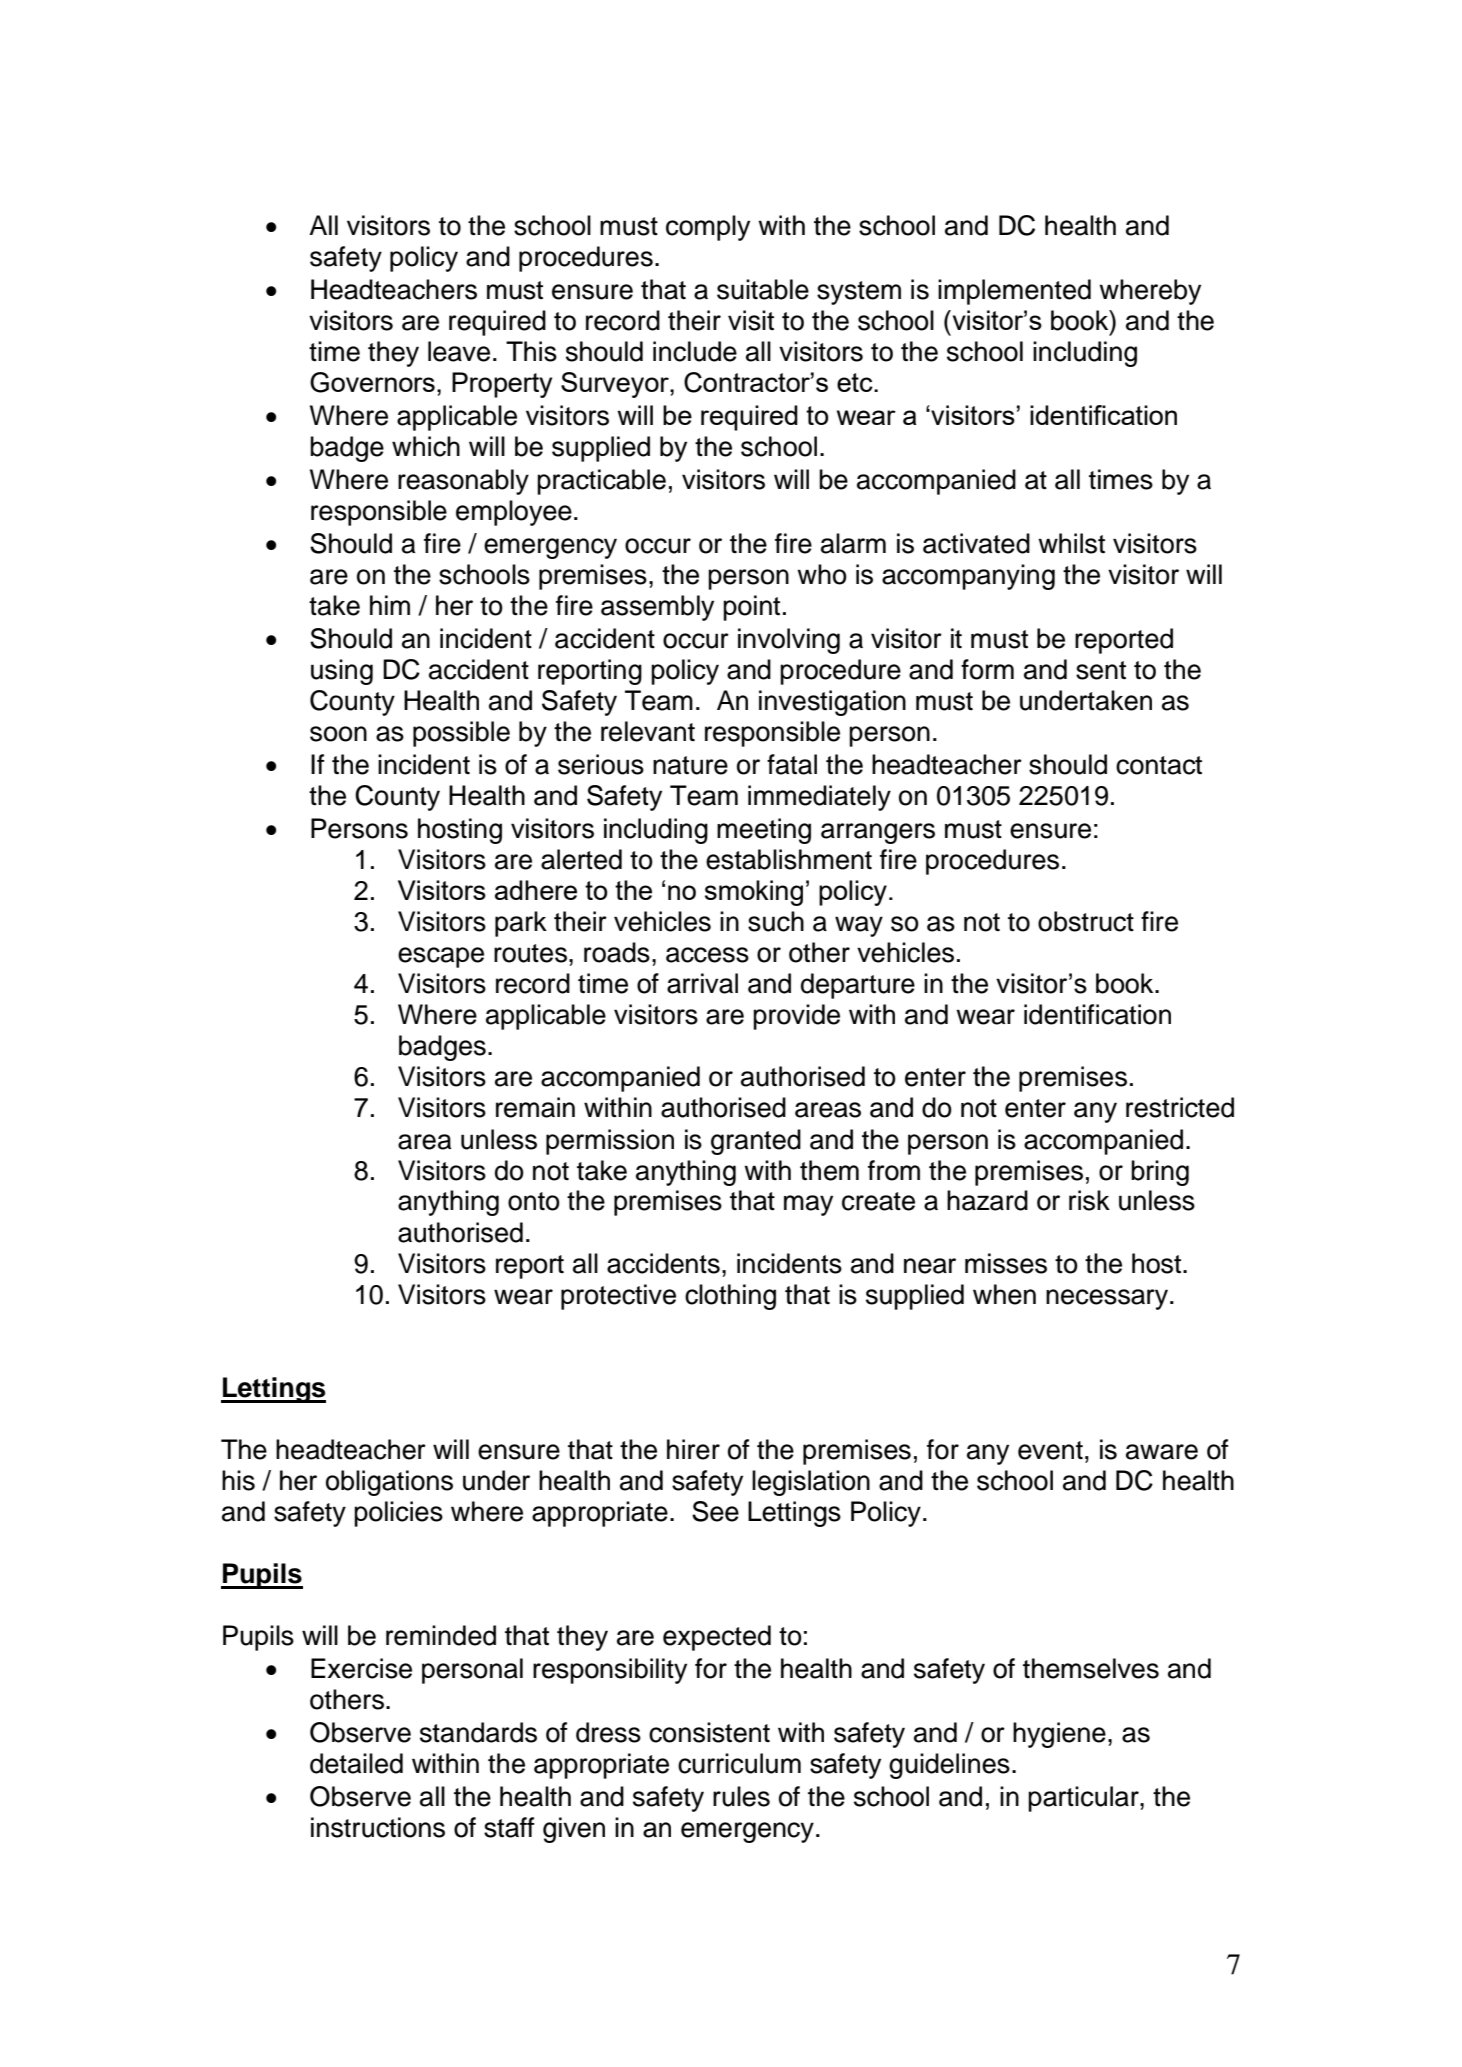 The image size is (1462, 2067). Describe the element at coordinates (1086, 921) in the image. I see `obstruct` at that location.
